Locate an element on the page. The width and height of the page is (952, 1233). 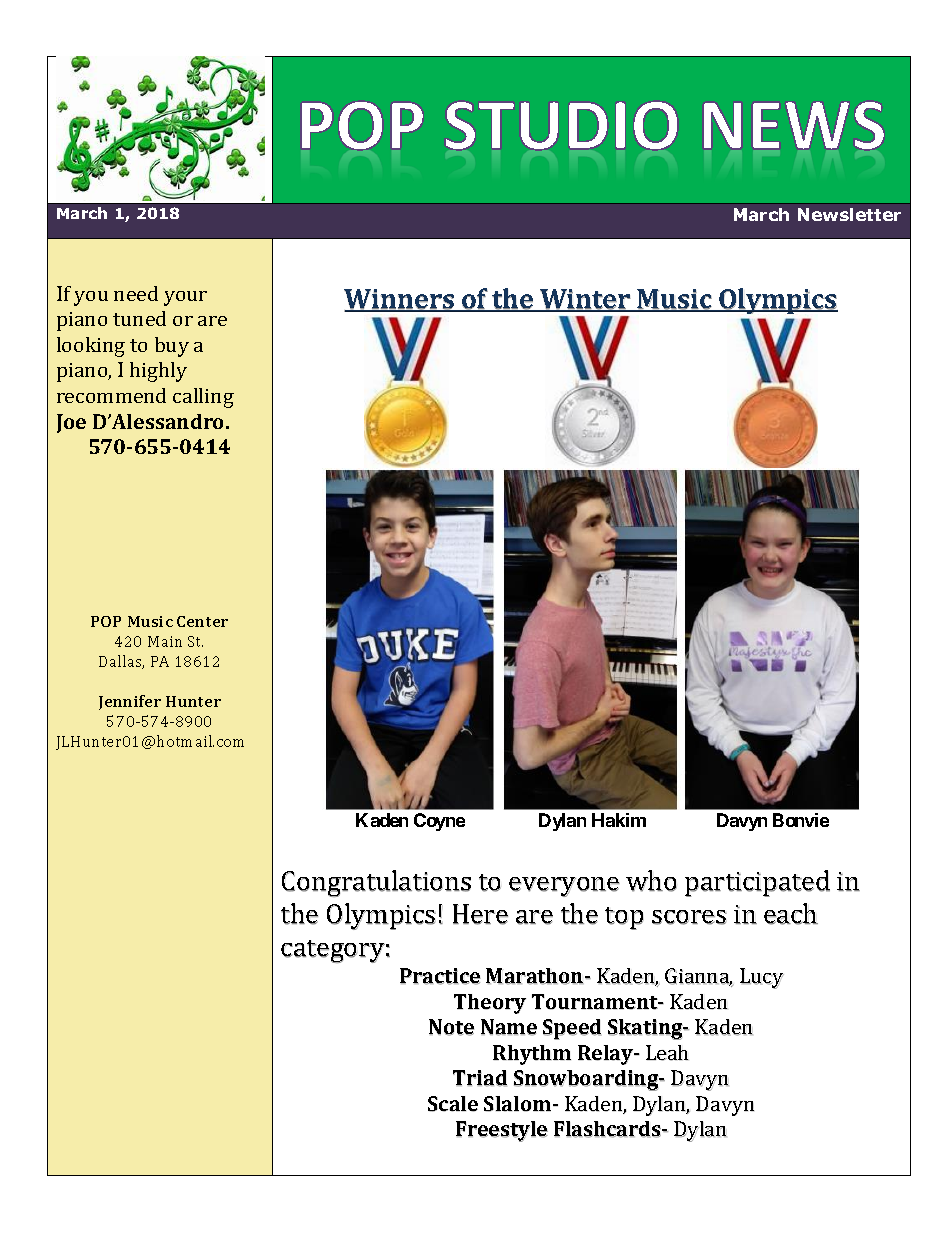
Center is located at coordinates (202, 621).
